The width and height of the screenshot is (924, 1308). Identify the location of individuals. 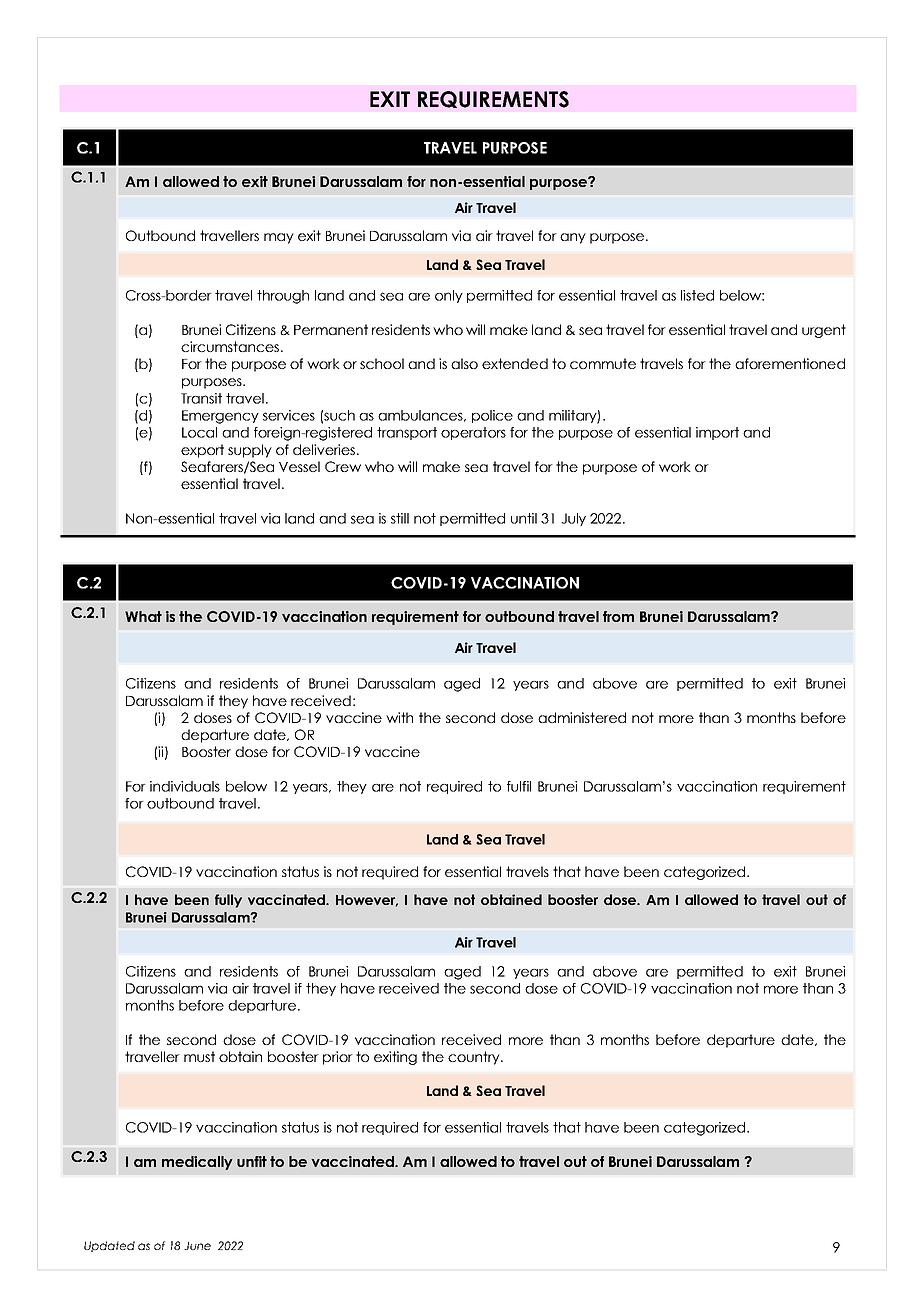
(185, 786).
